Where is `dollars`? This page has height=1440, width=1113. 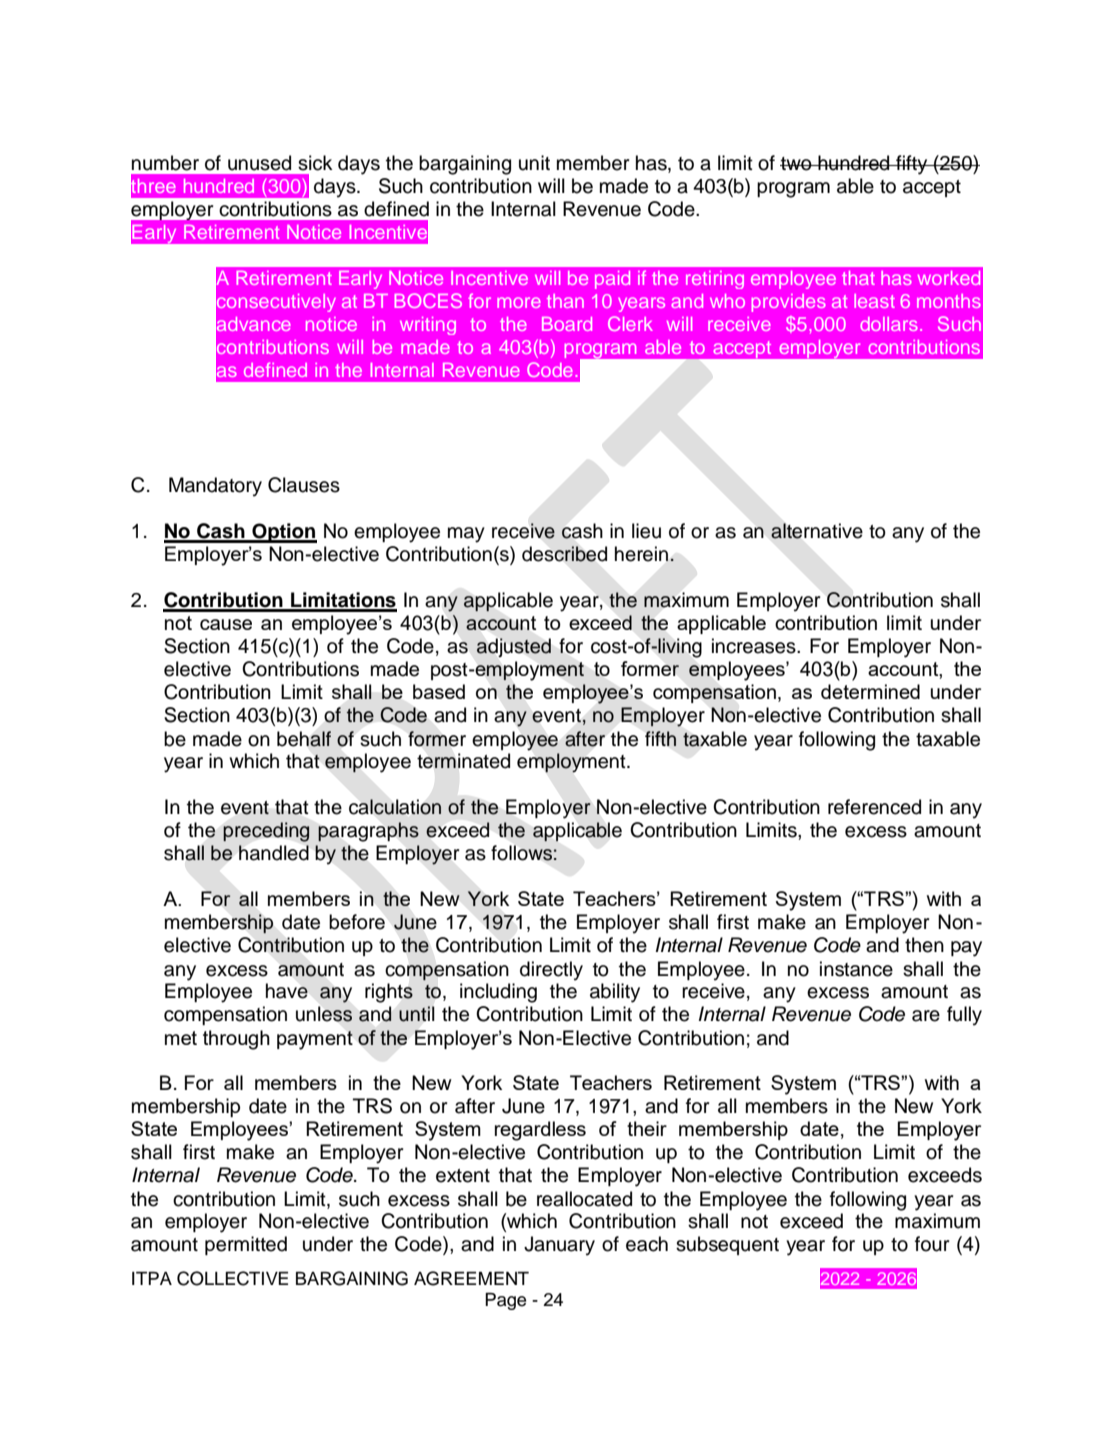
dollars is located at coordinates (889, 324).
